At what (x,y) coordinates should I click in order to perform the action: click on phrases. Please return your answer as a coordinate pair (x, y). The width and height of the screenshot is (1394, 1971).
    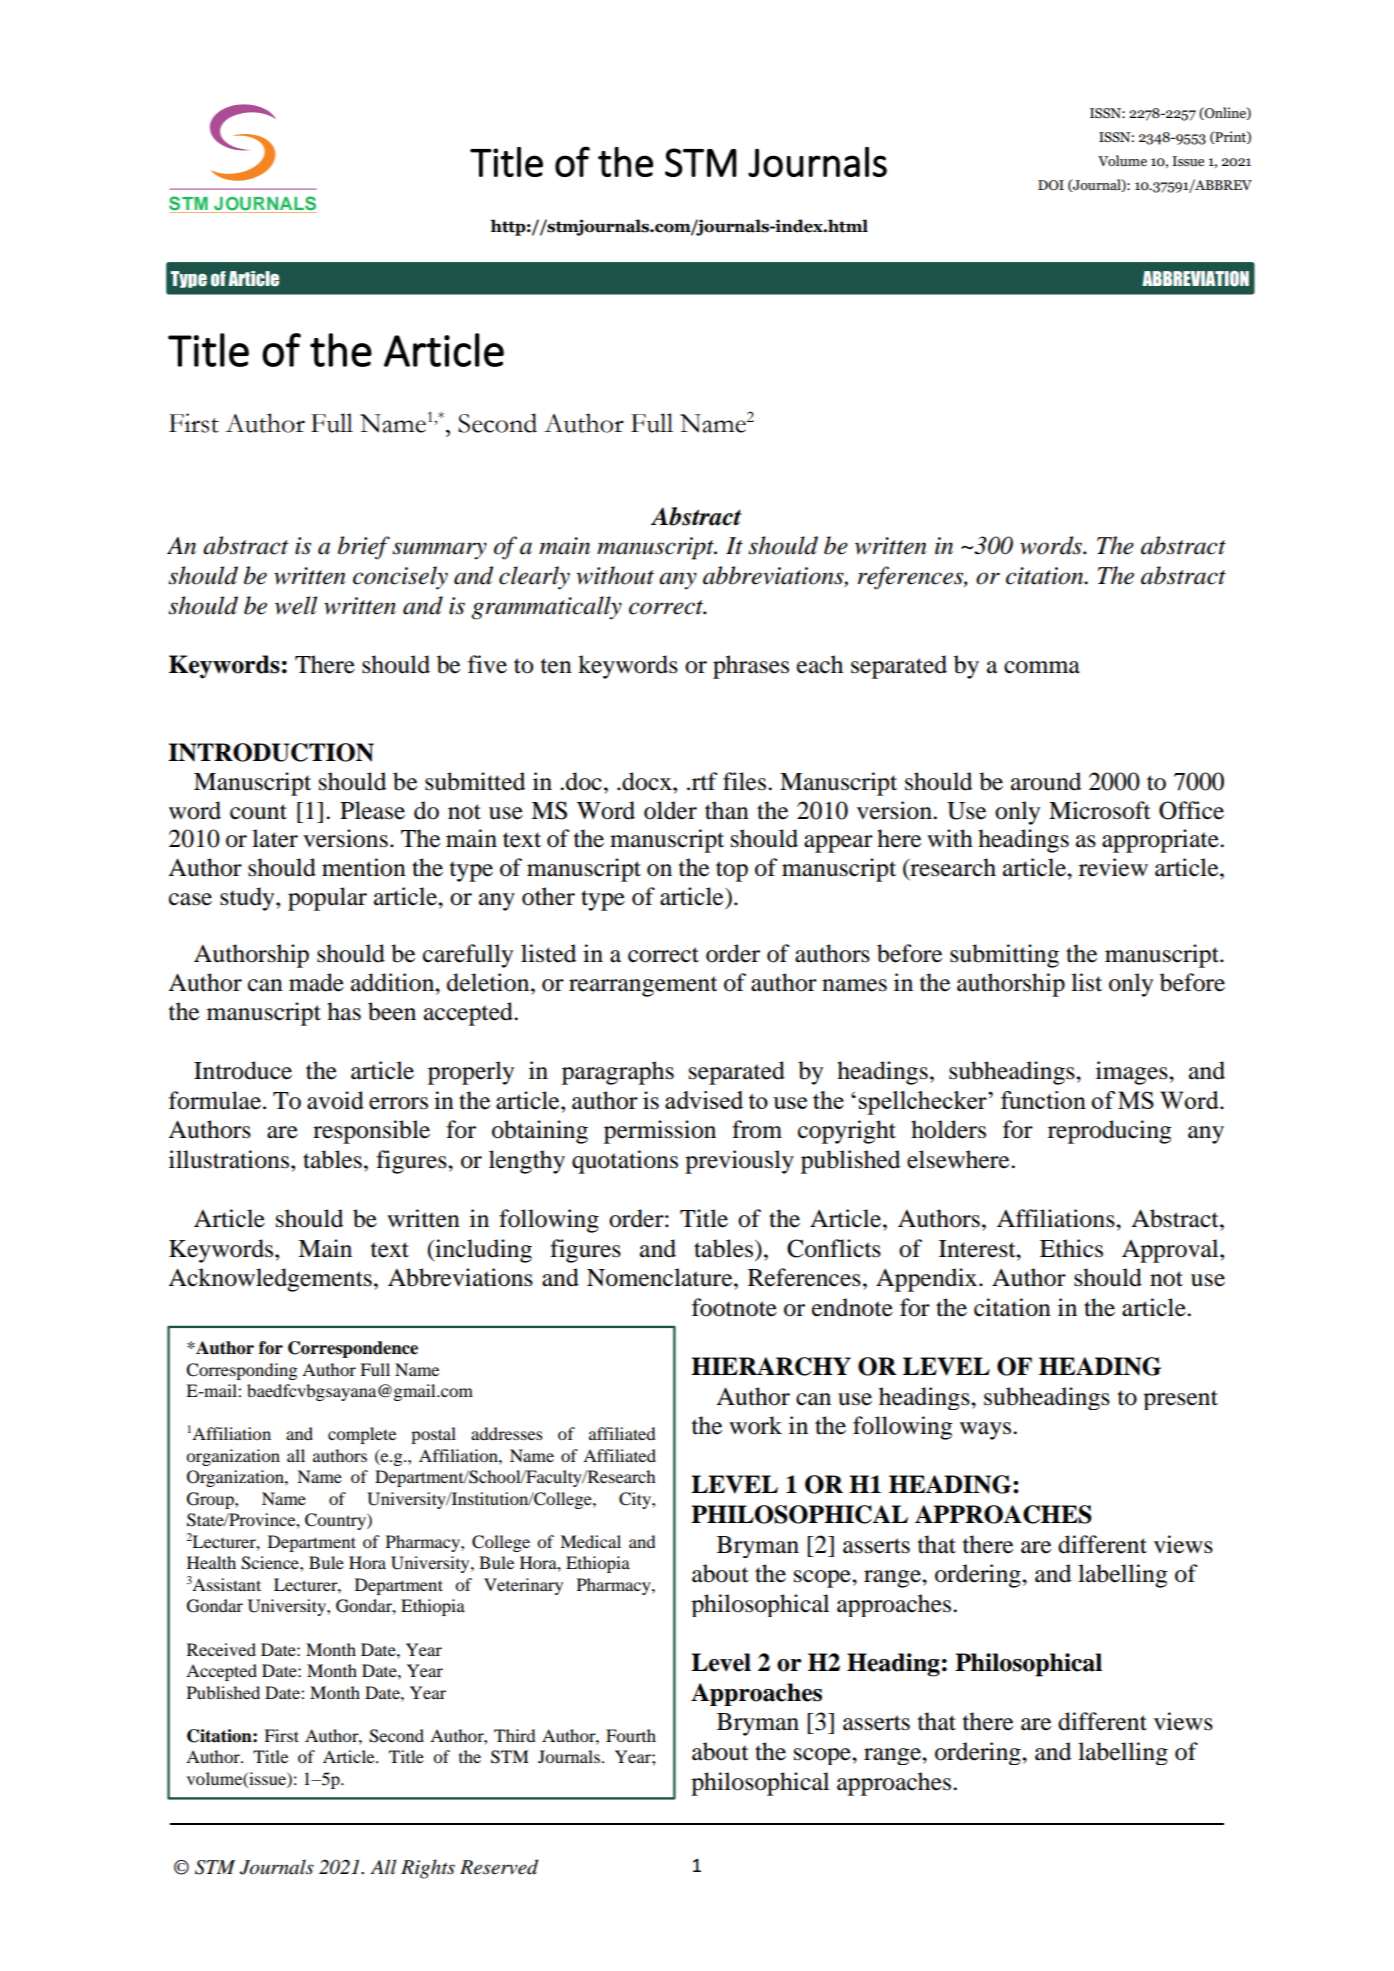
    Looking at the image, I should click on (751, 667).
